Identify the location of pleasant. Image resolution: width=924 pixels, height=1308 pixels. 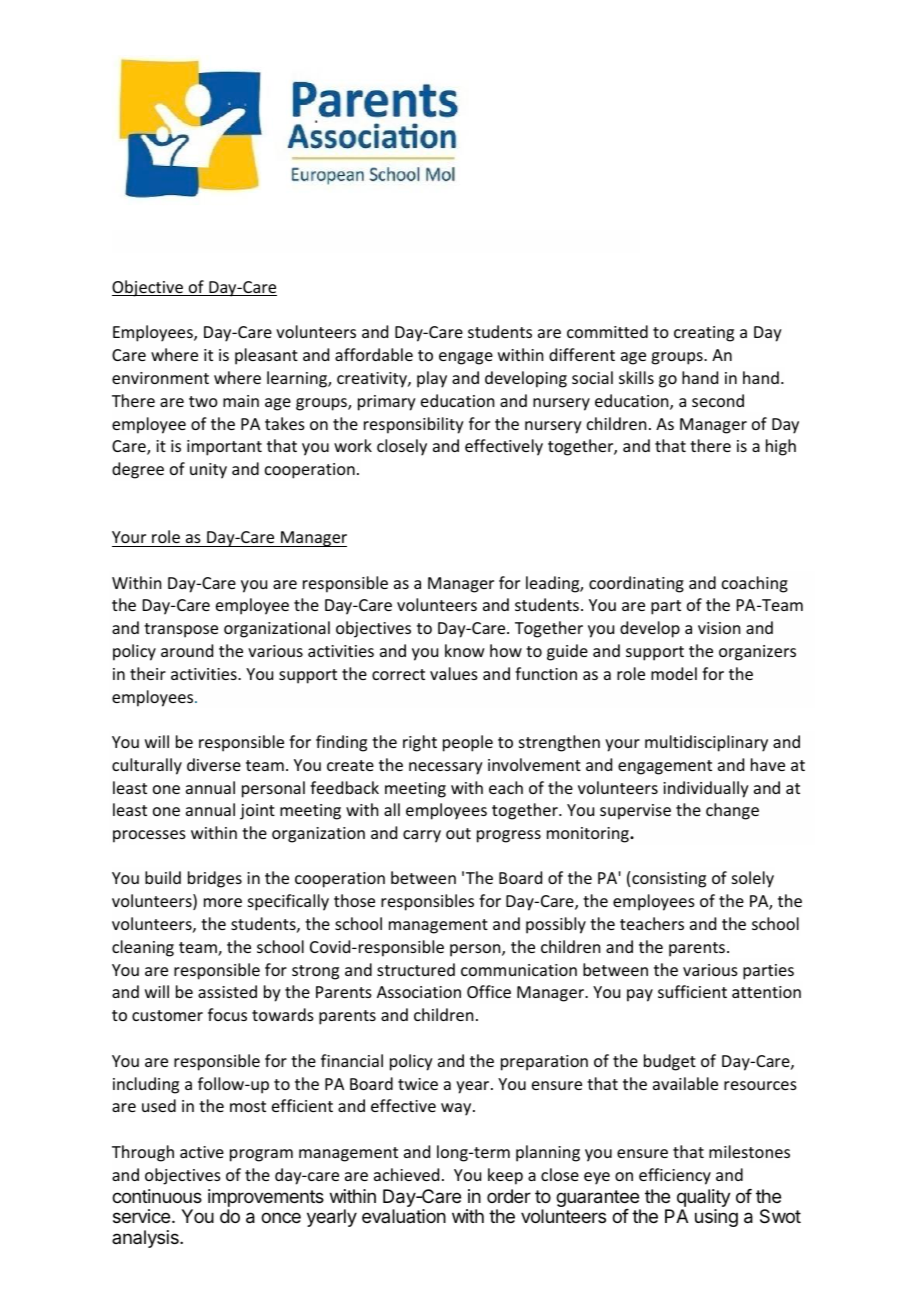
(266, 356).
